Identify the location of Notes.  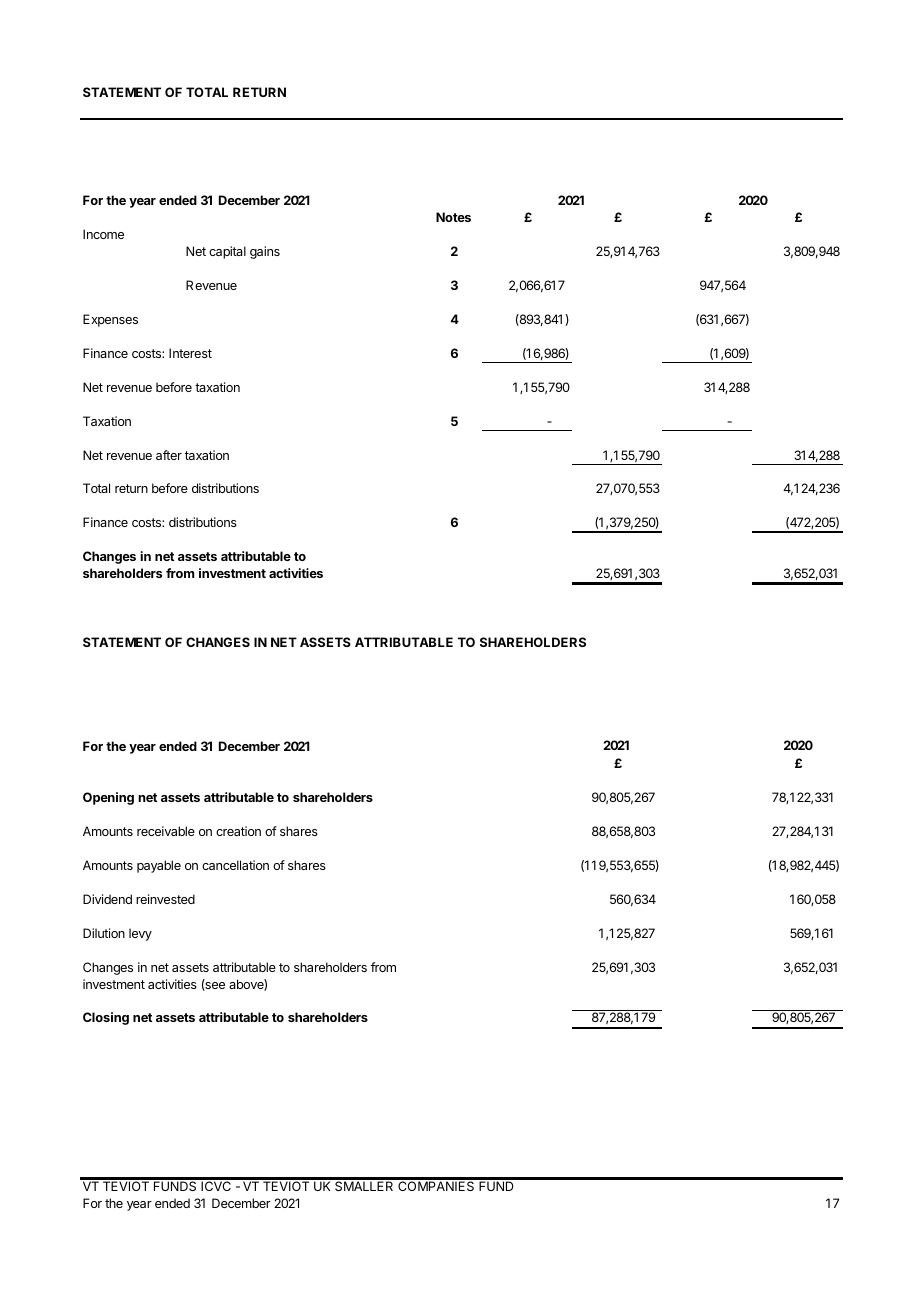
(453, 217).
